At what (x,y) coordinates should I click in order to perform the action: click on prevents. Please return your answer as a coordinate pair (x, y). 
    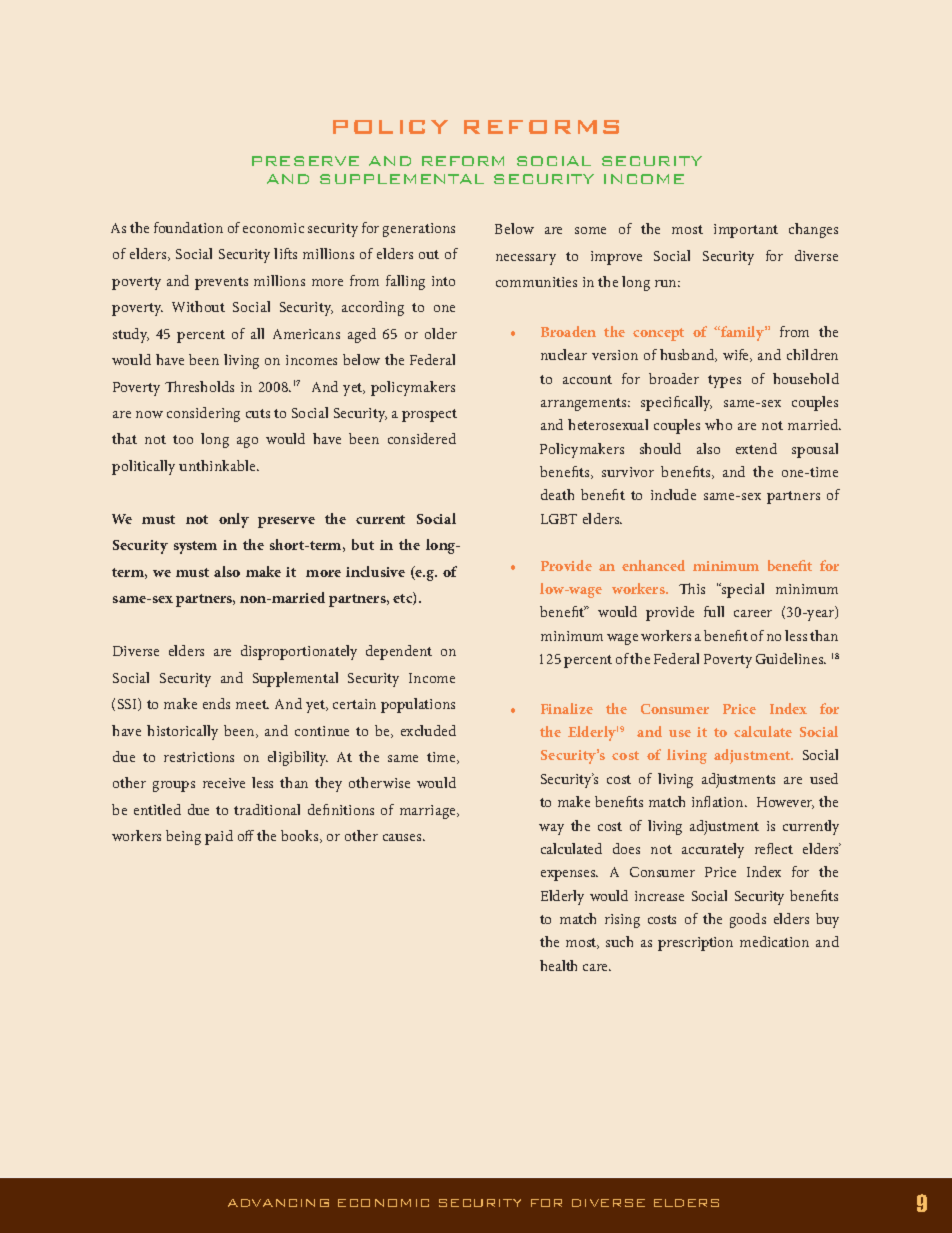
    Looking at the image, I should click on (221, 283).
